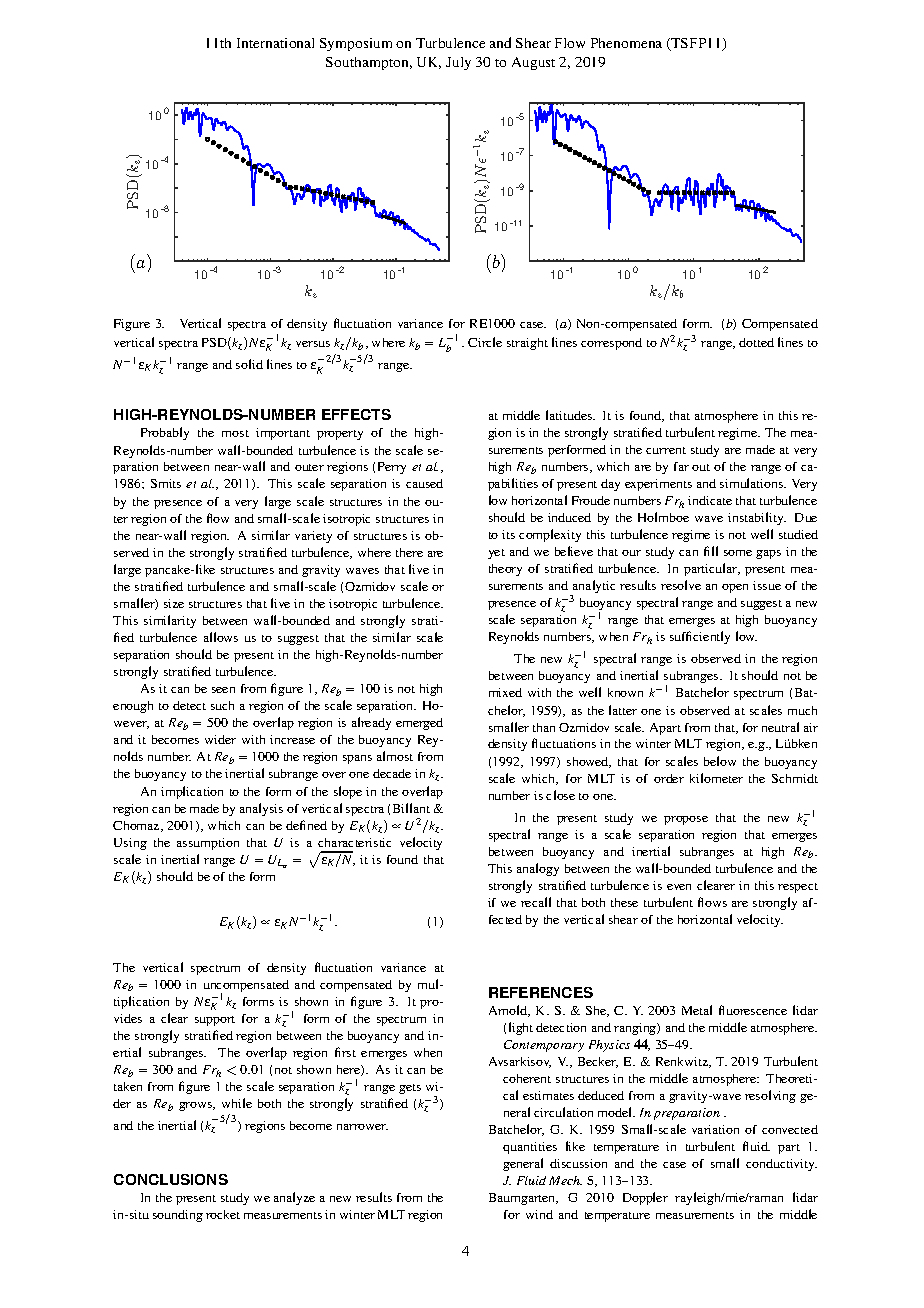 This document has width=924, height=1308. What do you see at coordinates (753, 1010) in the document?
I see `fluorescence` at bounding box center [753, 1010].
